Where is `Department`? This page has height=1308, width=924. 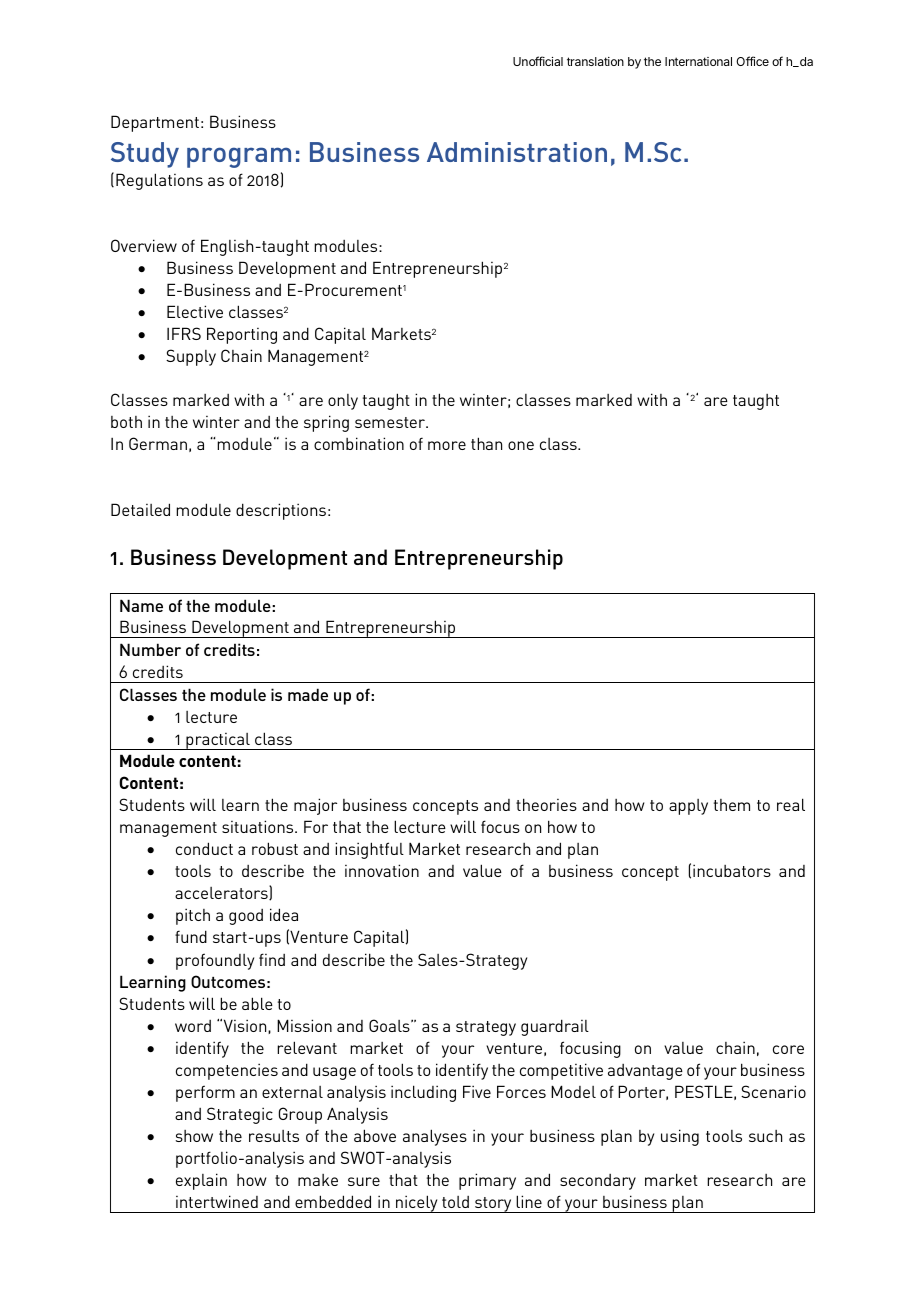 Department is located at coordinates (155, 123).
